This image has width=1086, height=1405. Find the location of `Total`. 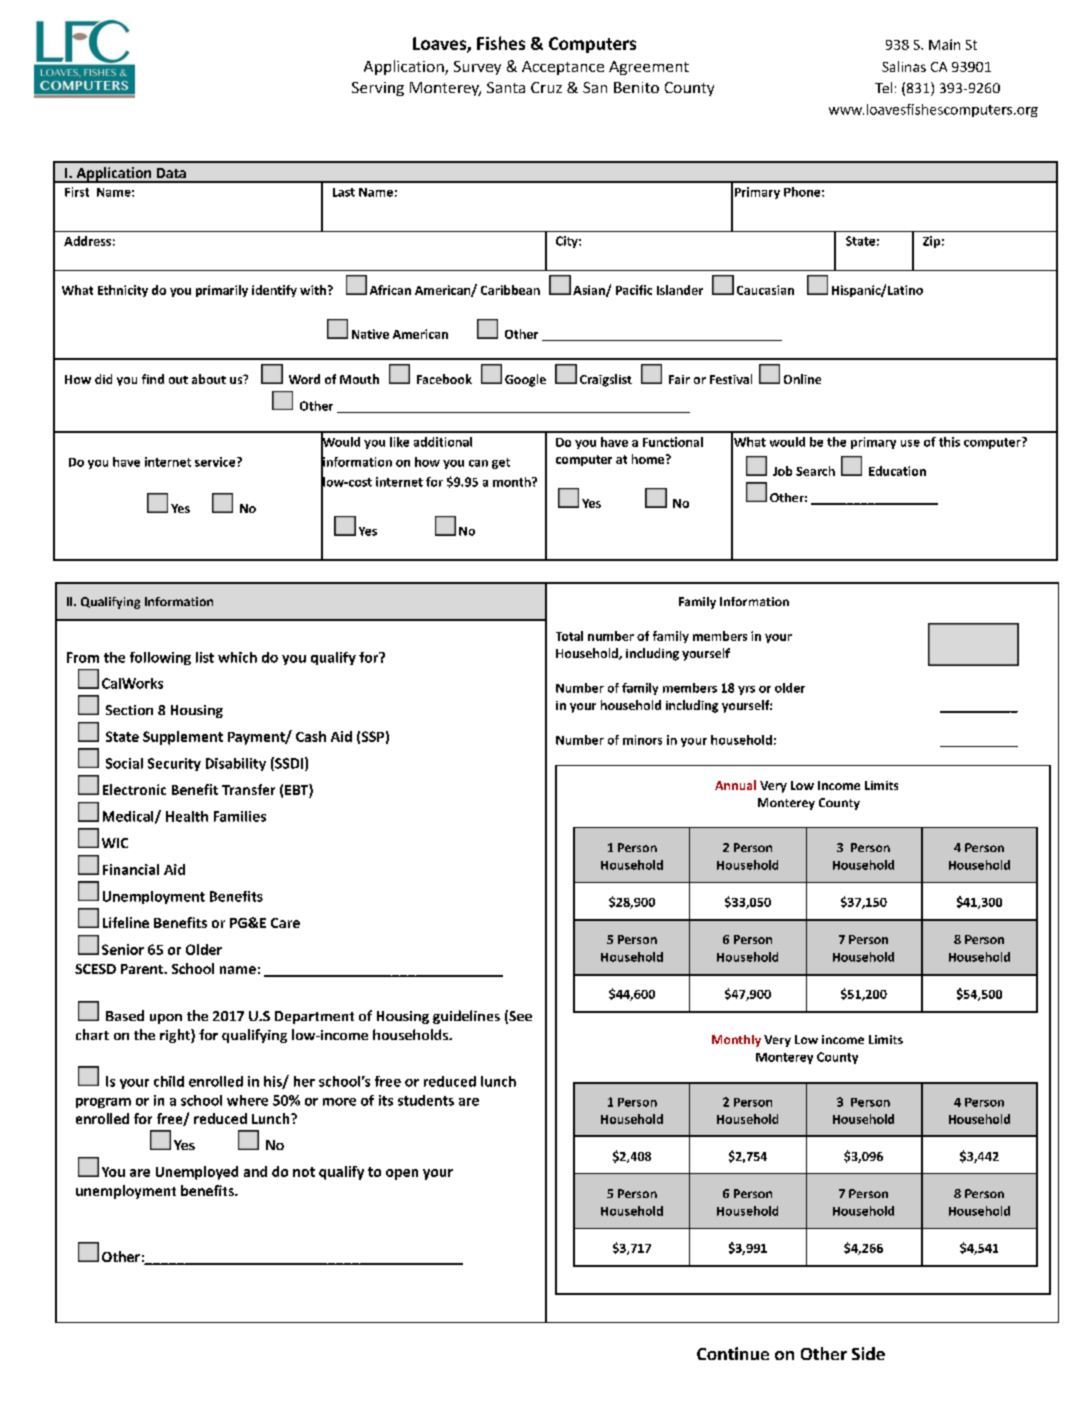

Total is located at coordinates (569, 636).
